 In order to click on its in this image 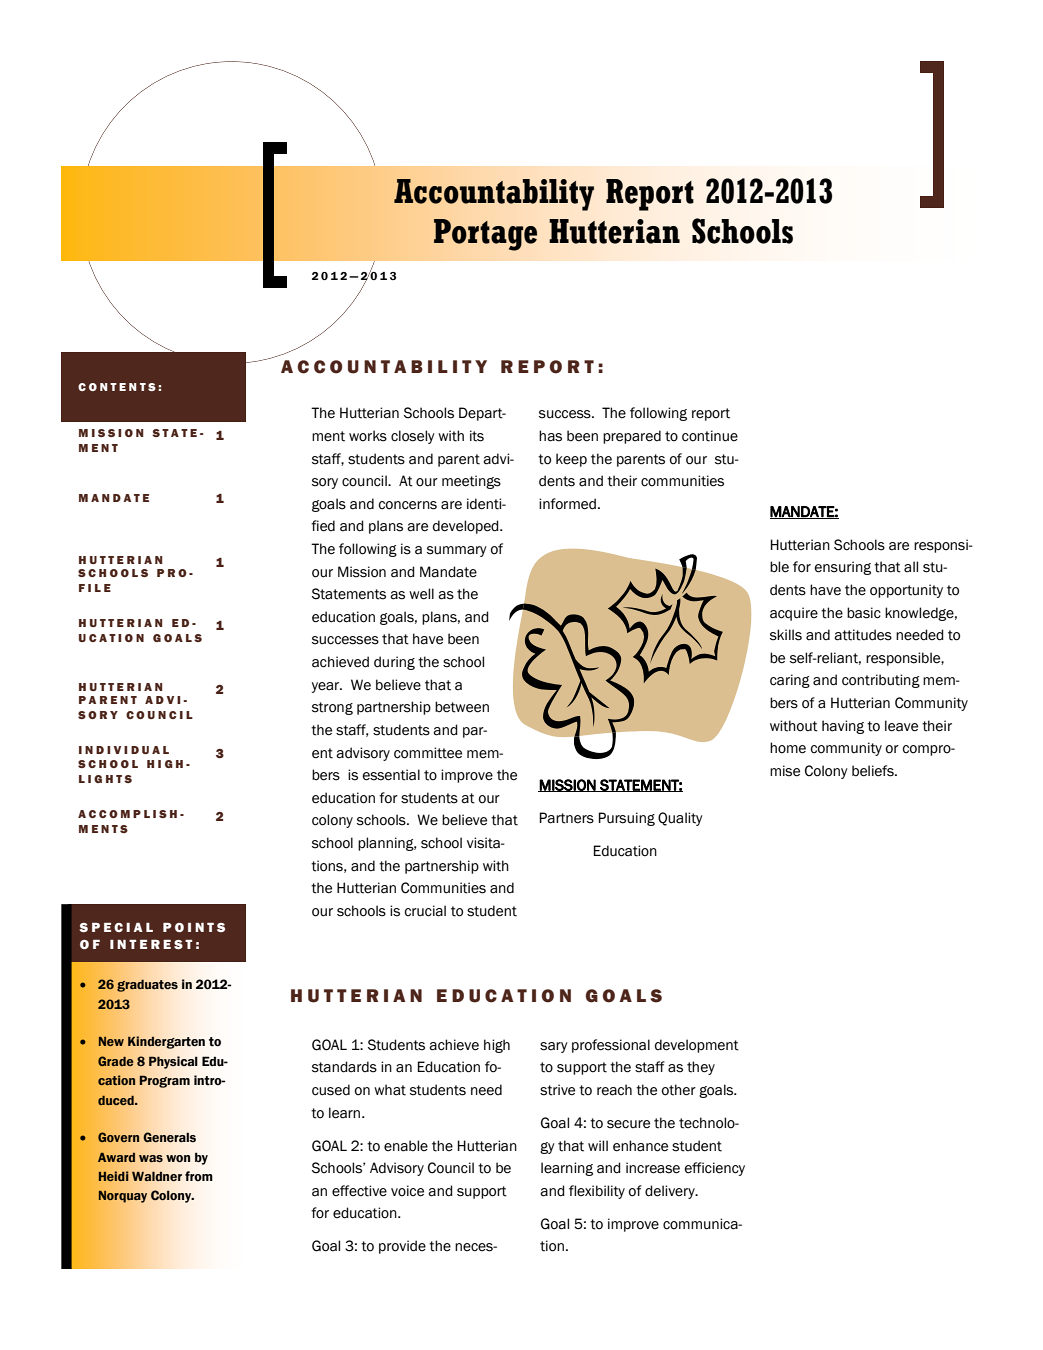, I will do `click(477, 436)`.
